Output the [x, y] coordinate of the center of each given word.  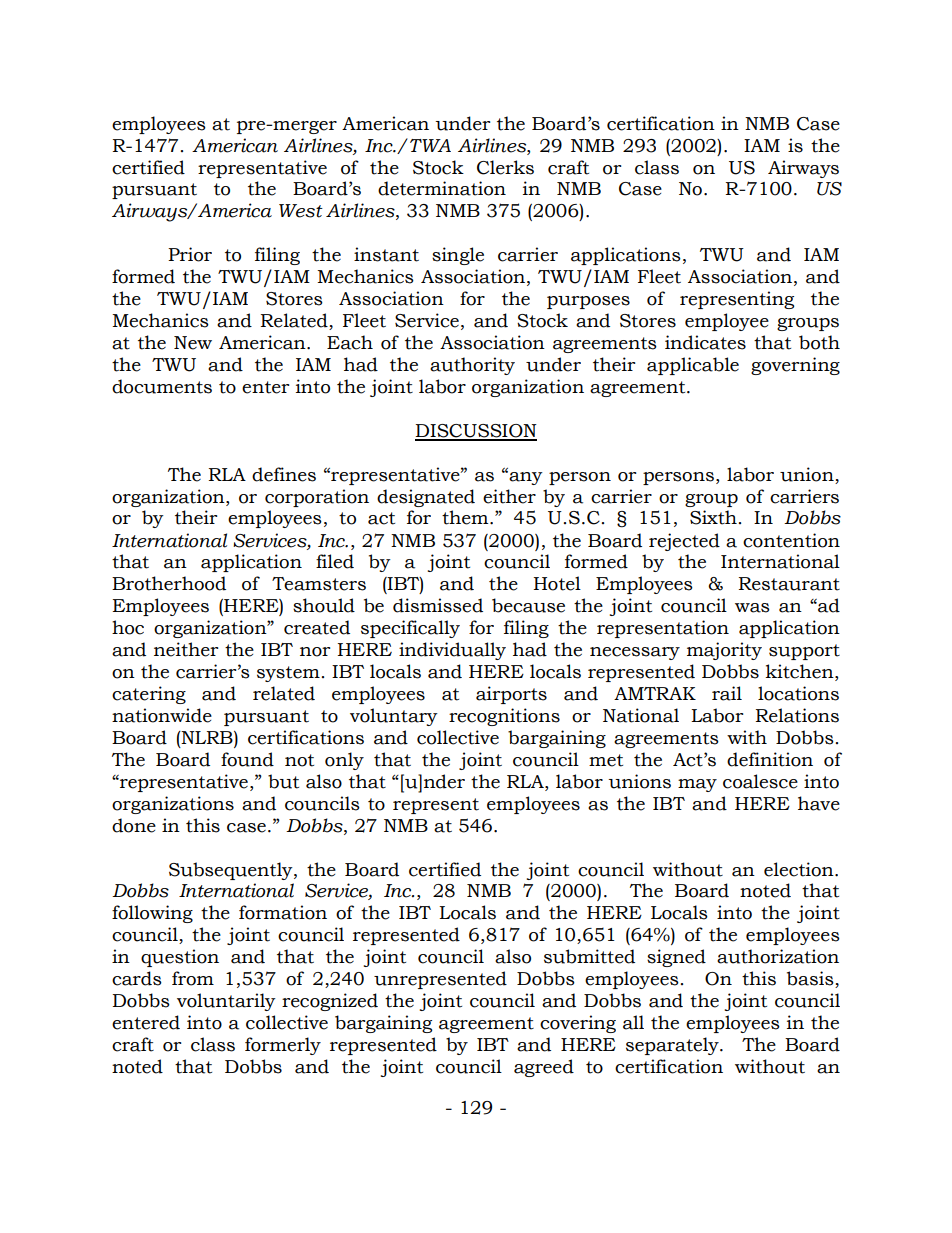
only [344, 761]
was [752, 608]
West [301, 211]
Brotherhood [169, 583]
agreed [544, 1068]
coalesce [760, 781]
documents [162, 386]
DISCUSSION [476, 432]
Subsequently [232, 871]
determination [442, 188]
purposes [588, 302]
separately [673, 1046]
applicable [693, 366]
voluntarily [226, 1002]
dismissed [438, 605]
